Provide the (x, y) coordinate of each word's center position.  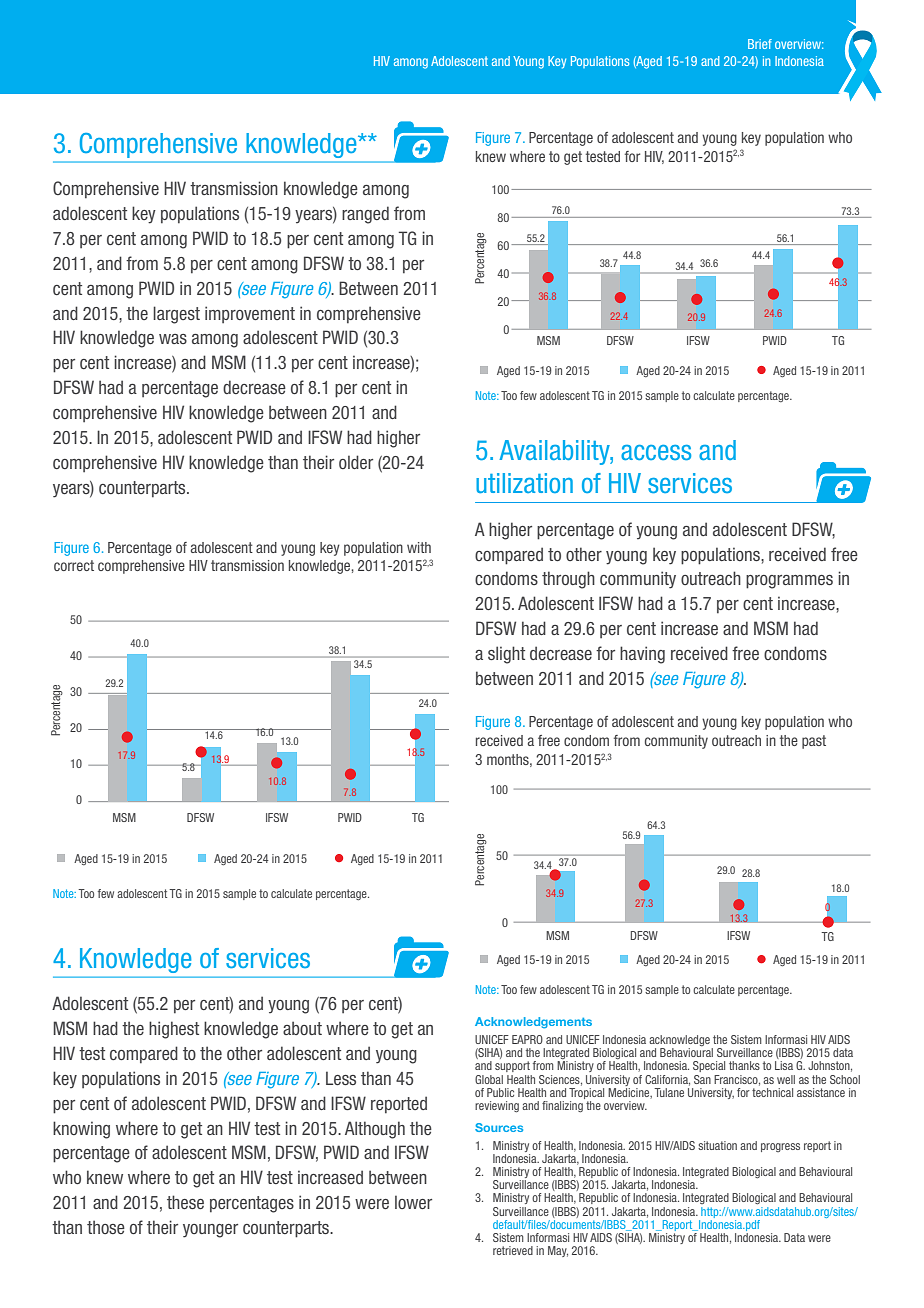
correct (74, 565)
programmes (789, 582)
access (656, 452)
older (356, 462)
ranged (365, 215)
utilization (524, 483)
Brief (760, 44)
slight (506, 655)
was (173, 339)
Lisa (784, 1065)
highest (174, 1030)
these (185, 1202)
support (512, 1066)
